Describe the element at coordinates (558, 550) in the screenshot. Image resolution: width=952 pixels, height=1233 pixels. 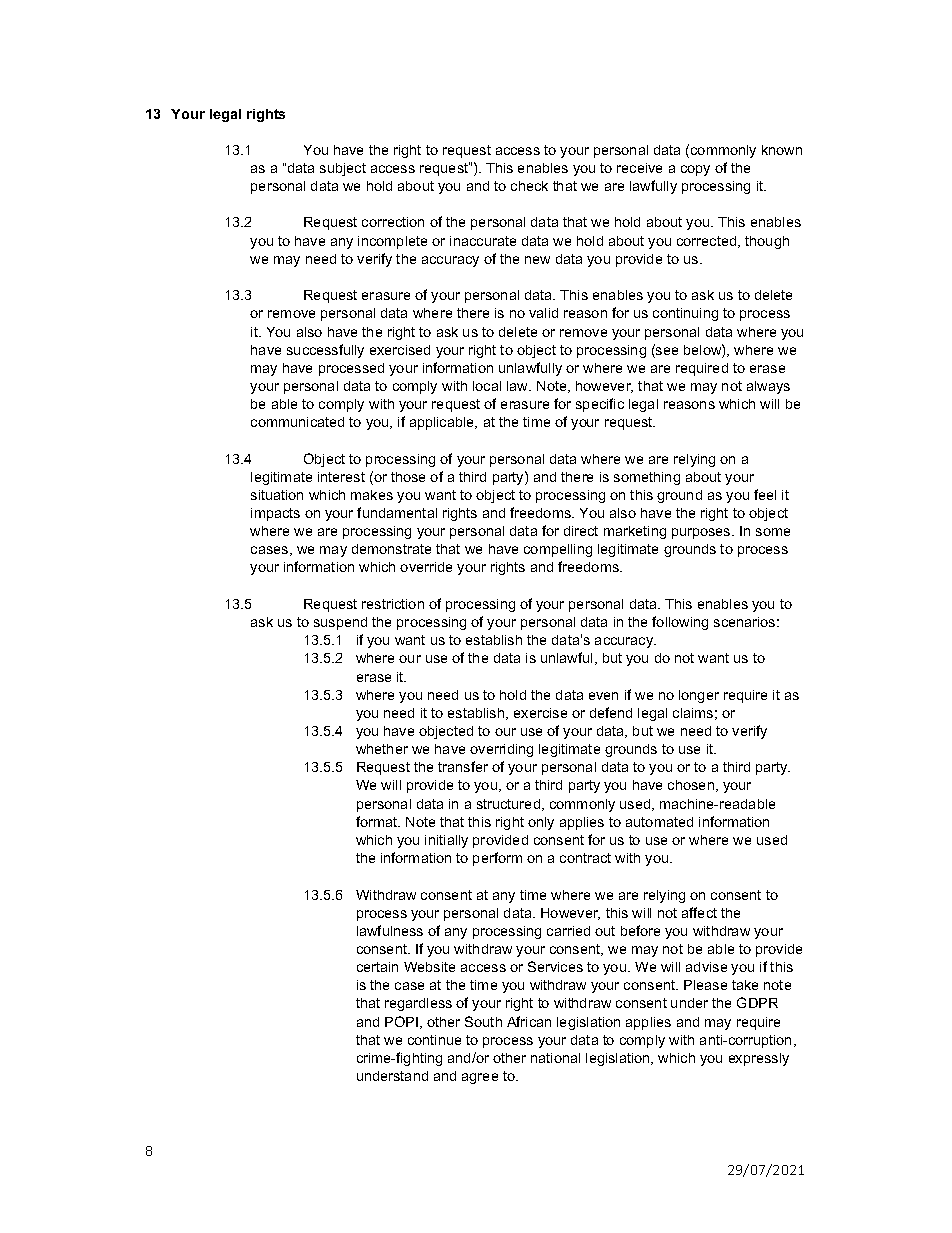
I see `compelling` at that location.
